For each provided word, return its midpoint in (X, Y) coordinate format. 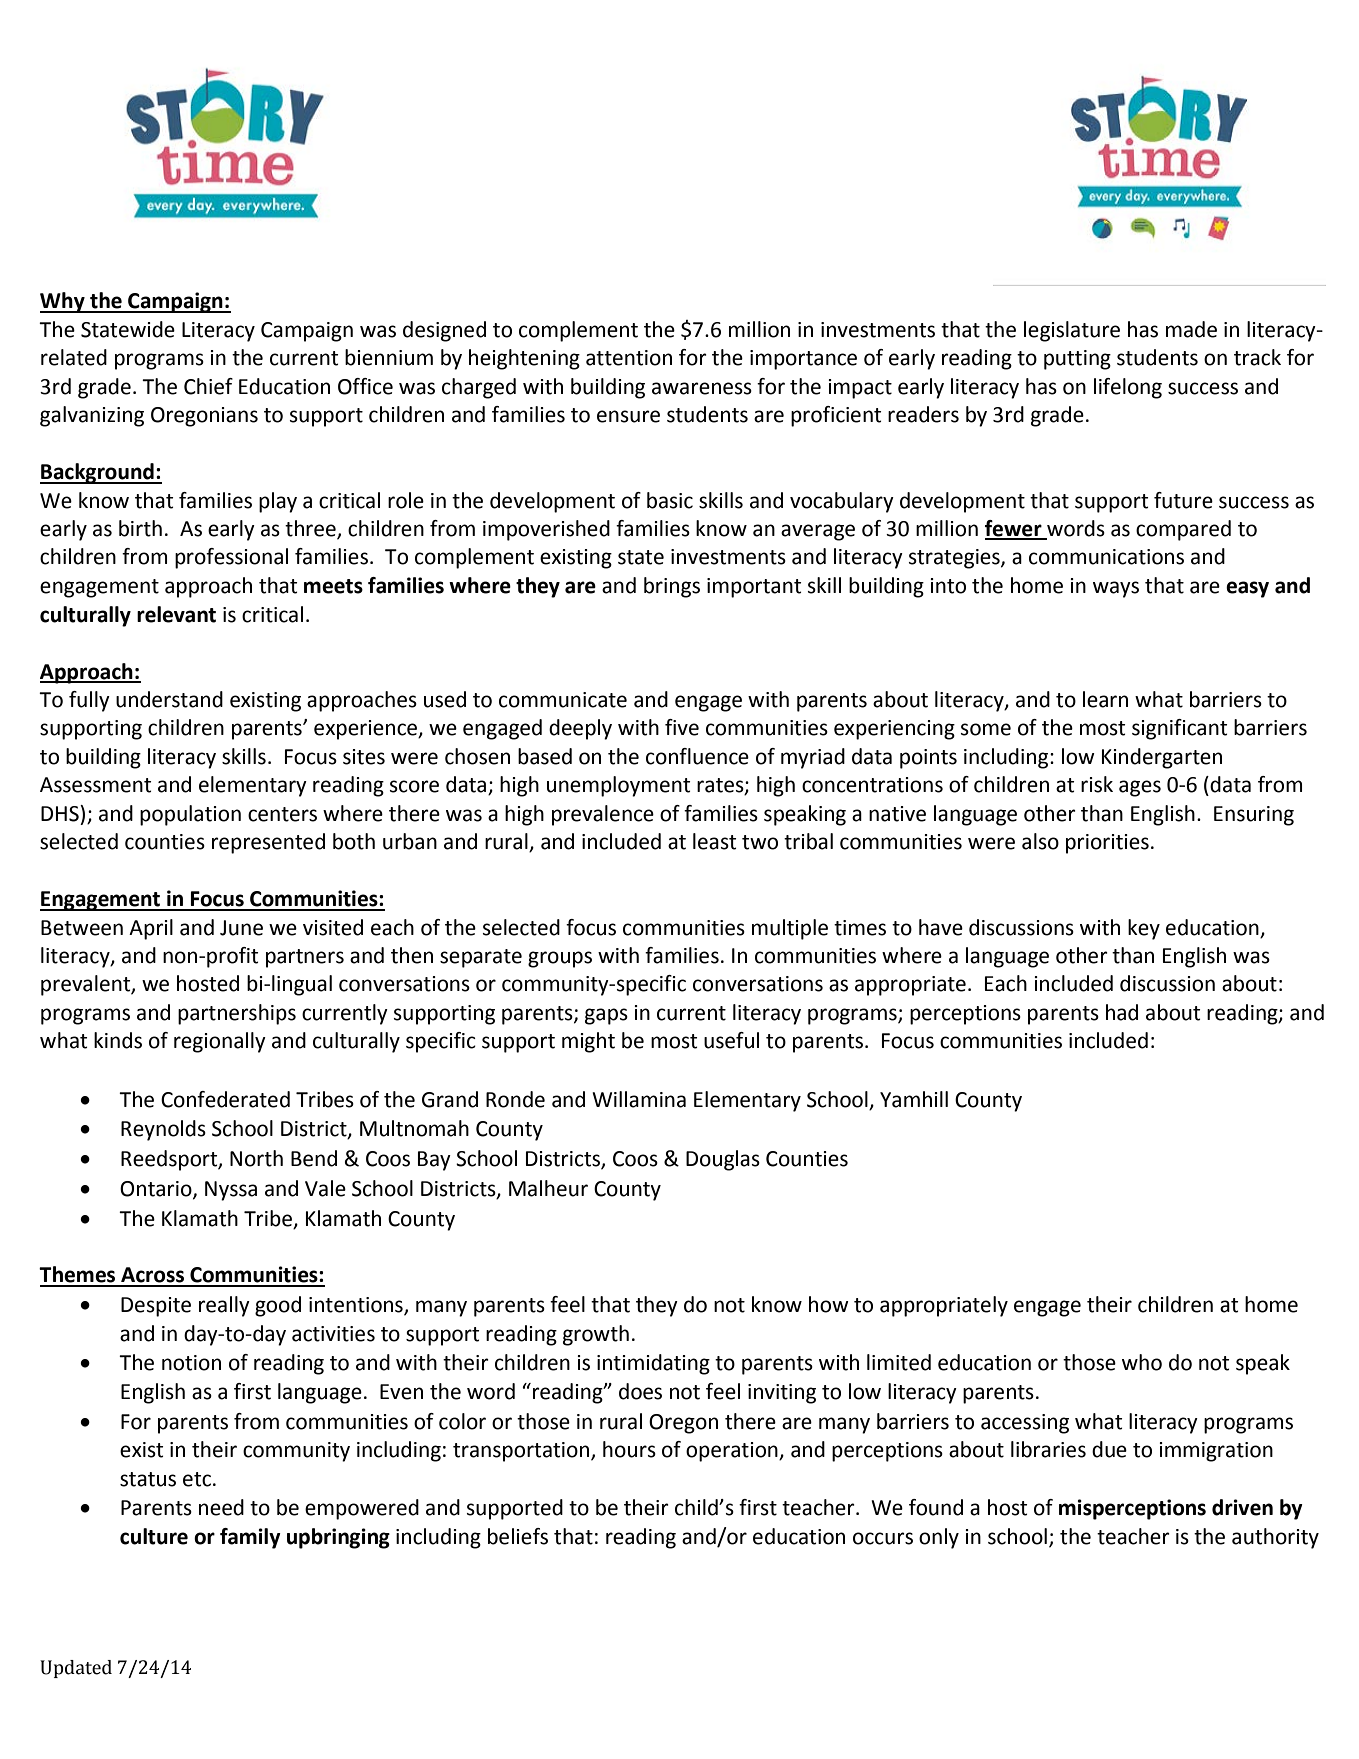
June (241, 928)
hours (629, 1449)
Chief (208, 386)
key (1144, 929)
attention (629, 358)
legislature (1072, 331)
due (1109, 1449)
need (221, 1507)
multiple (790, 929)
